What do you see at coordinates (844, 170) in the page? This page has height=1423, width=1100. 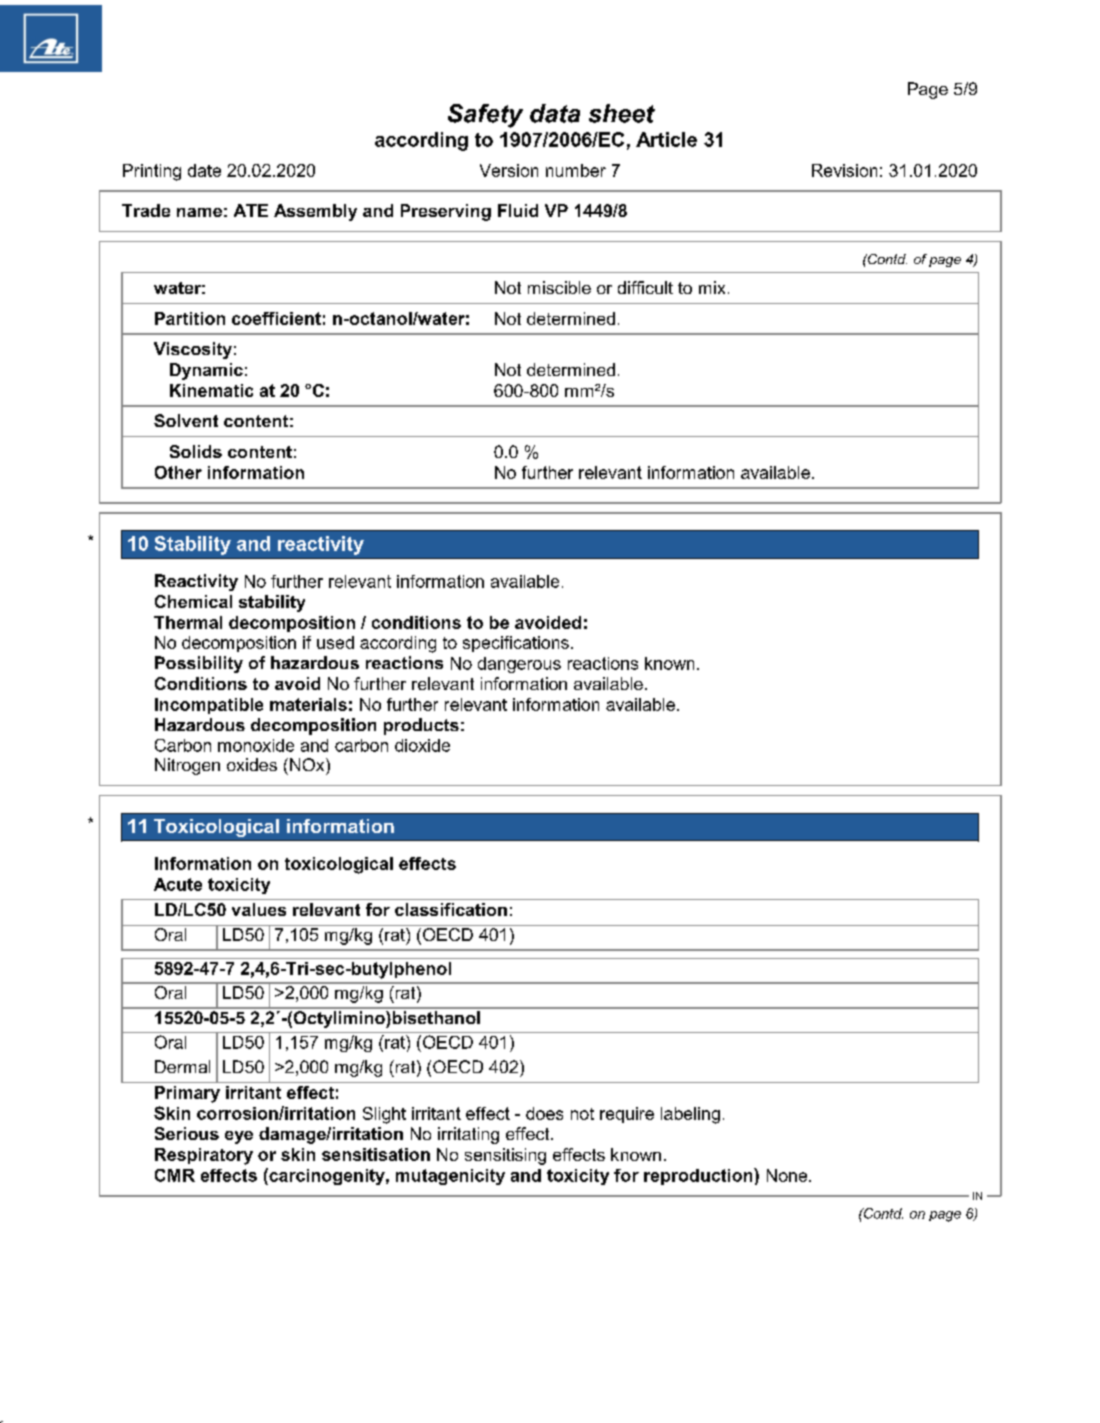 I see `Revision` at bounding box center [844, 170].
